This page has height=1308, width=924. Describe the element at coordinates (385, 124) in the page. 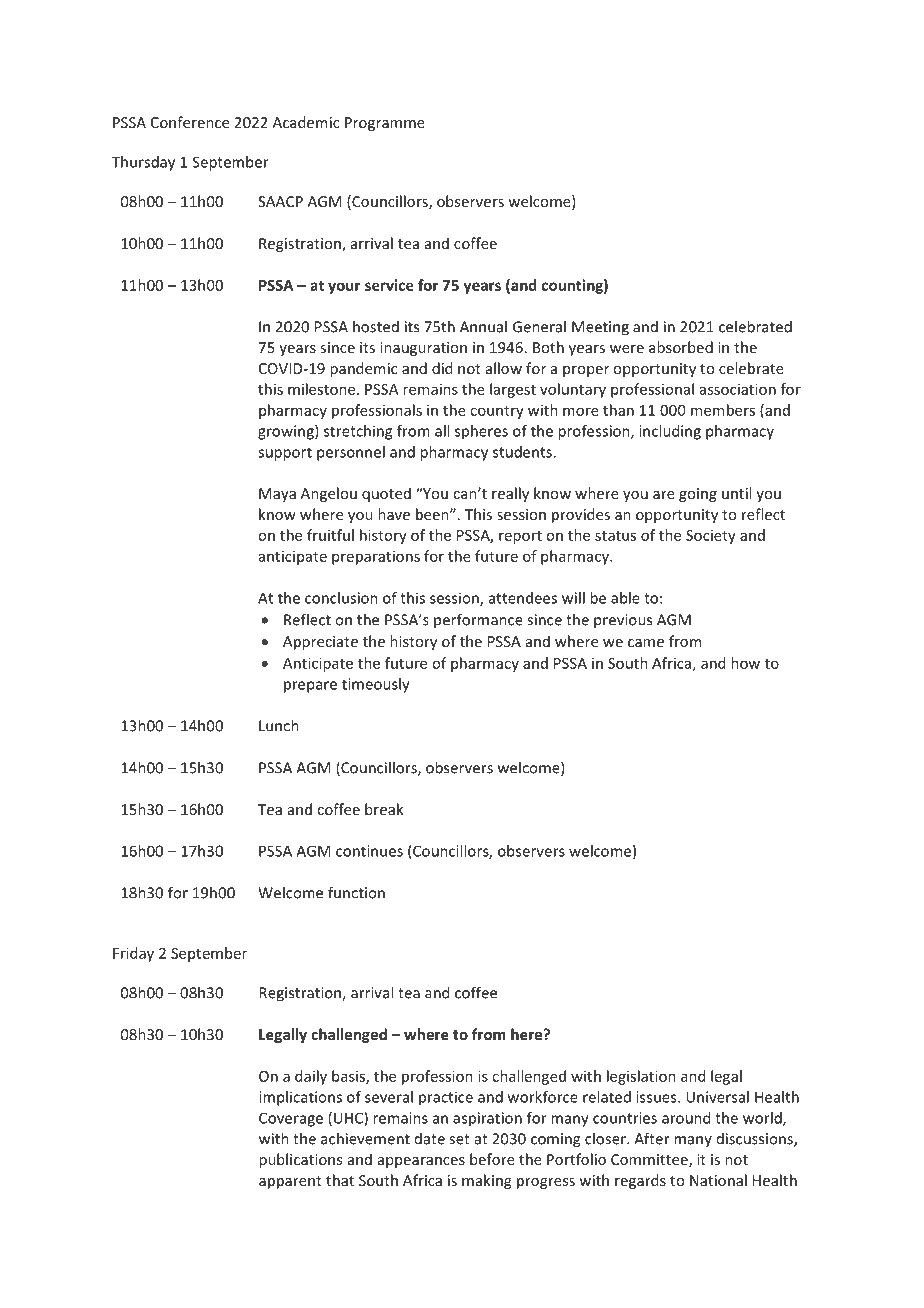

I see `Programme` at that location.
